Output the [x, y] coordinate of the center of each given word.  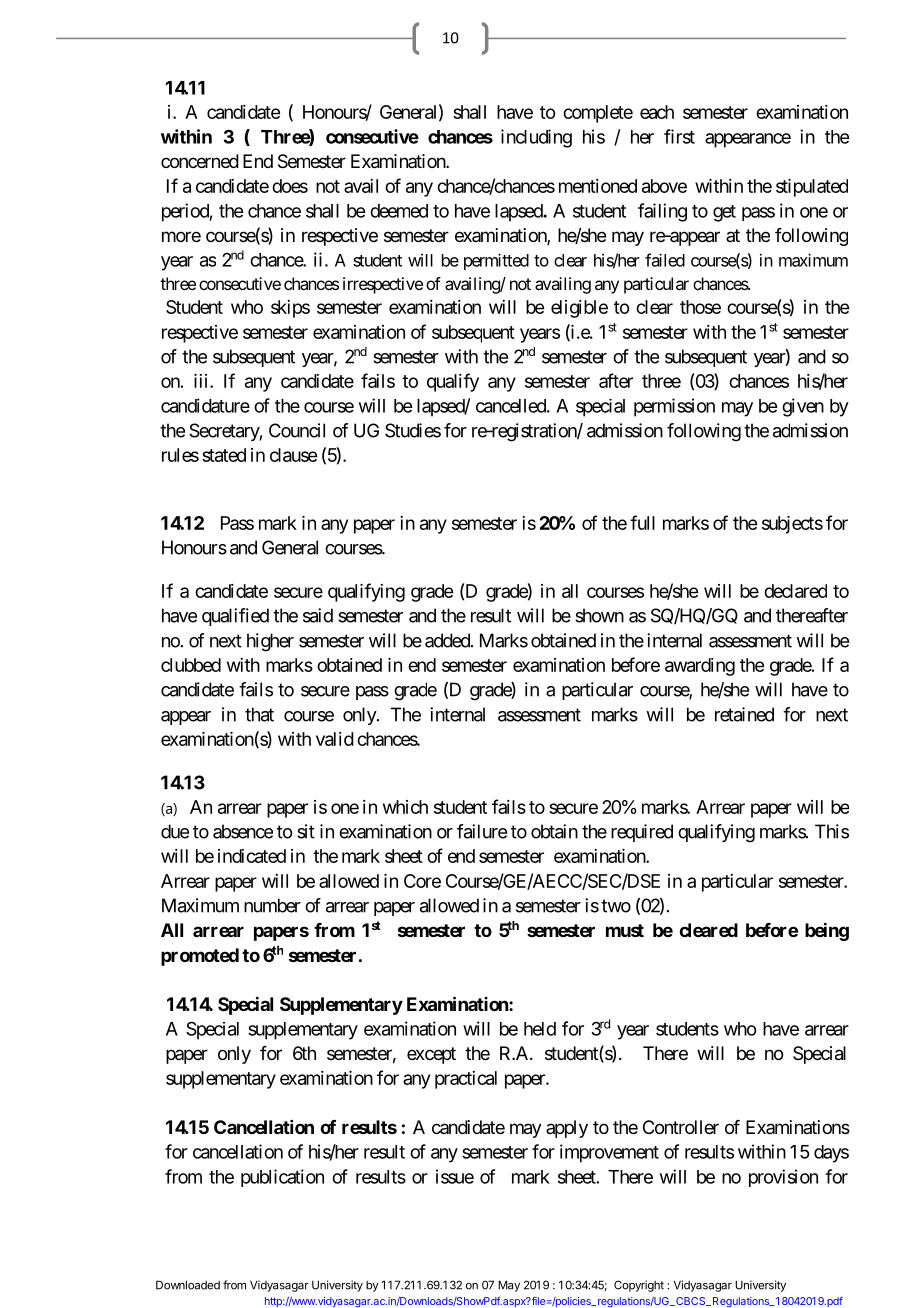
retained [744, 714]
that [259, 714]
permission [674, 407]
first [679, 136]
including [536, 138]
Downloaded [188, 1285]
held [540, 1029]
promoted [200, 957]
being [827, 931]
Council [297, 430]
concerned [200, 161]
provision [783, 1178]
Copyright [639, 1286]
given [803, 407]
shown [599, 615]
